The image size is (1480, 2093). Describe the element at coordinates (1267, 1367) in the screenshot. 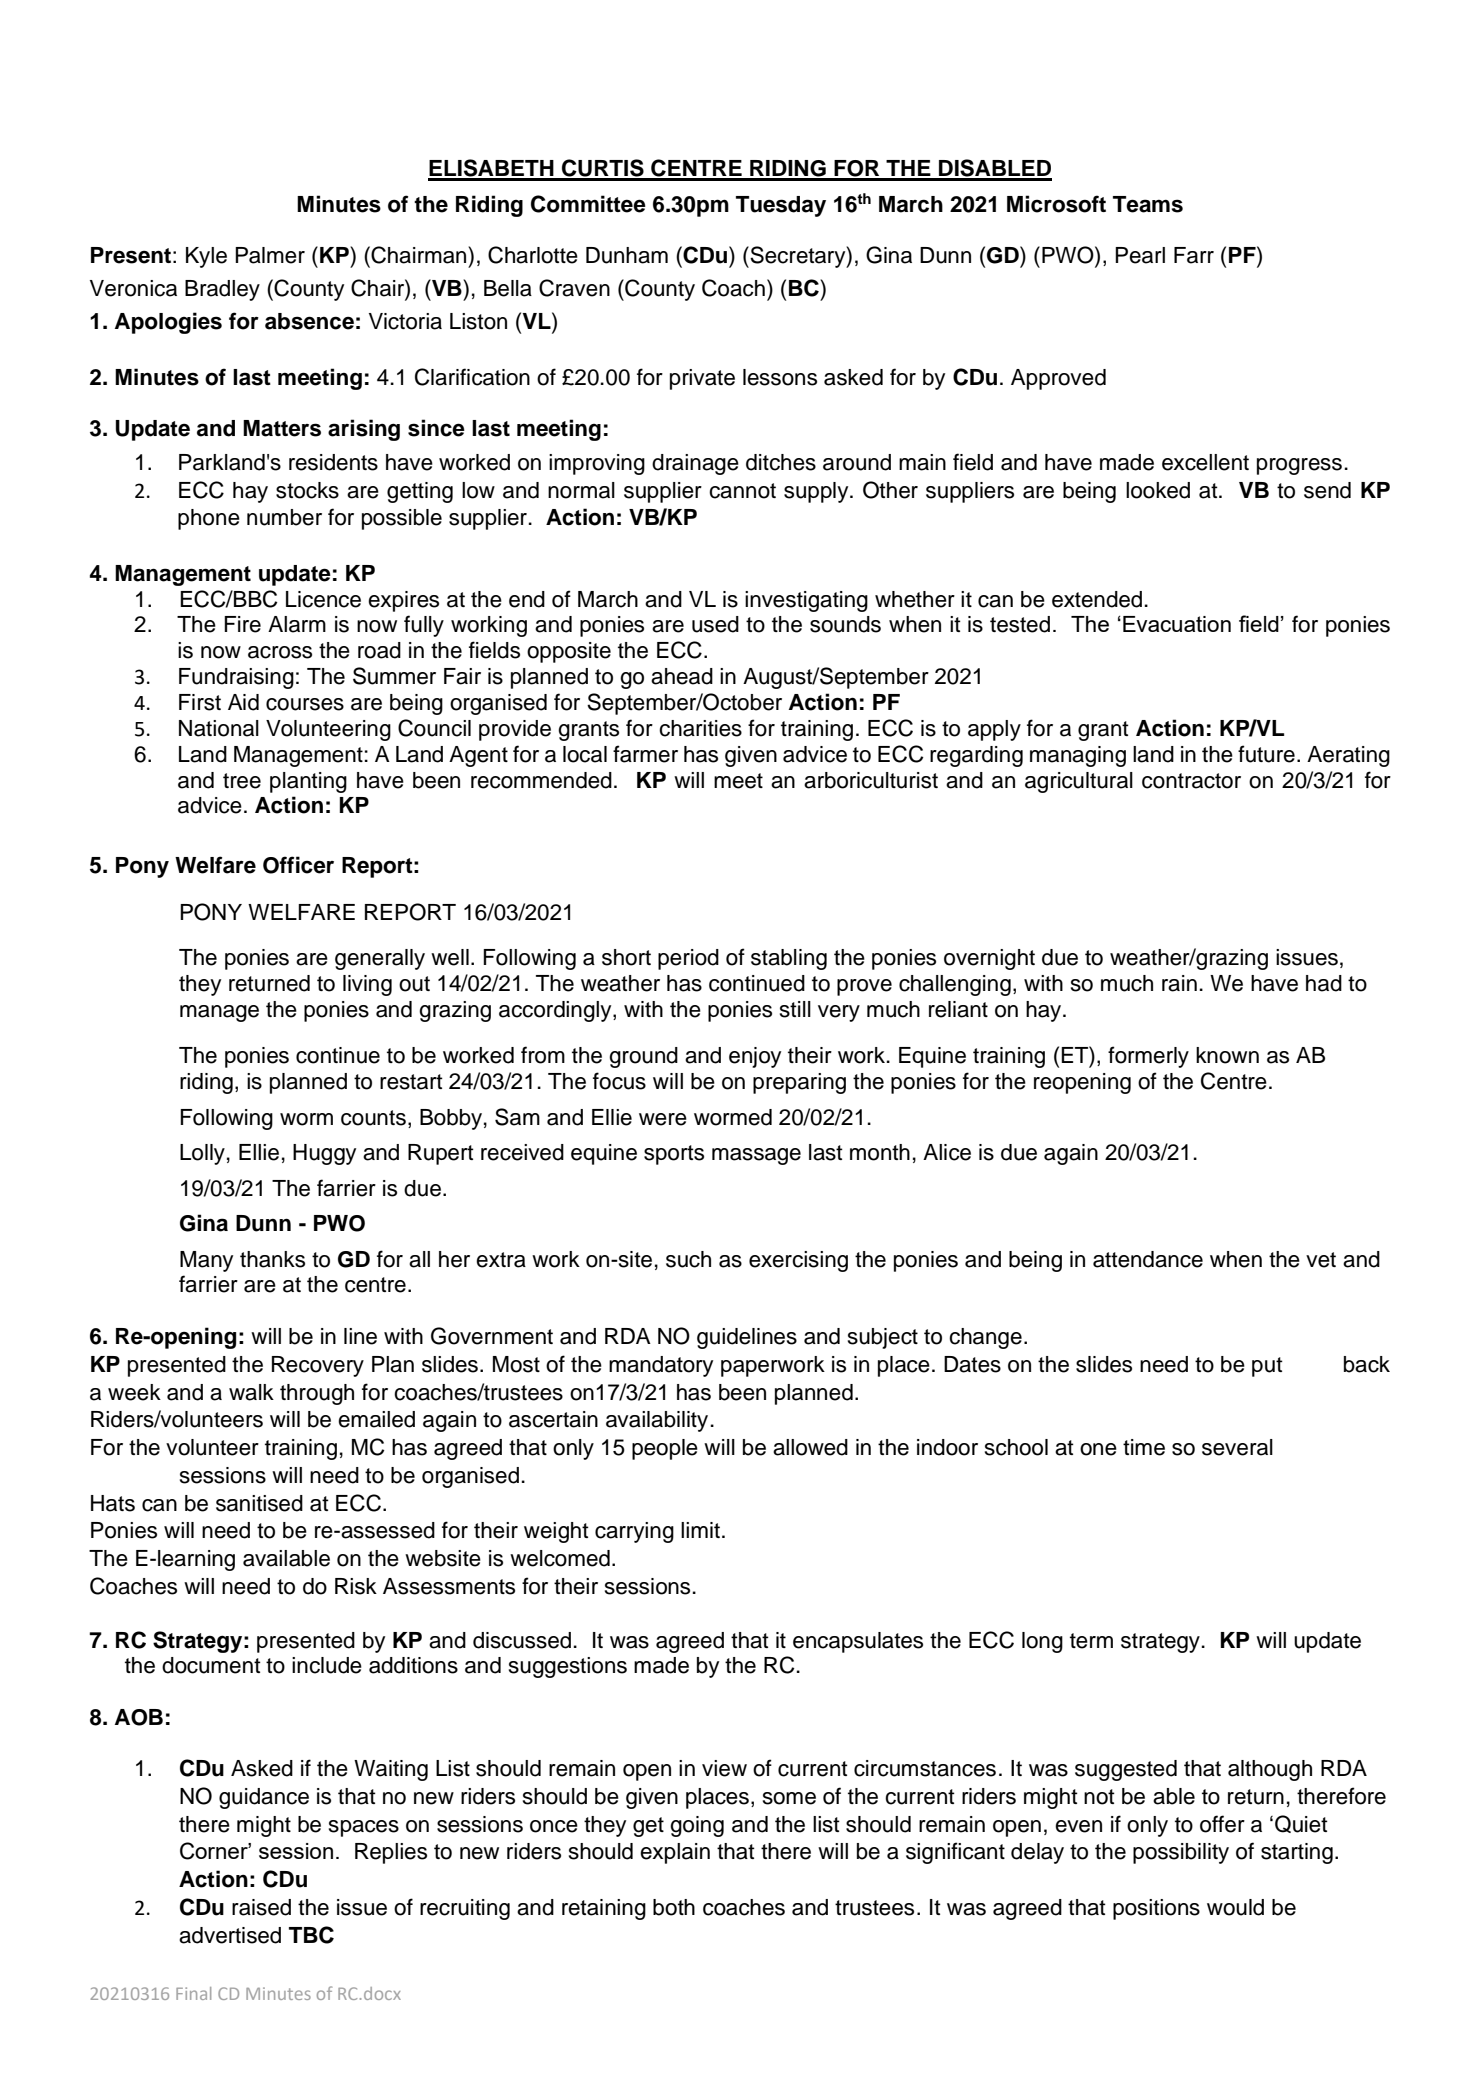

I see `put` at that location.
